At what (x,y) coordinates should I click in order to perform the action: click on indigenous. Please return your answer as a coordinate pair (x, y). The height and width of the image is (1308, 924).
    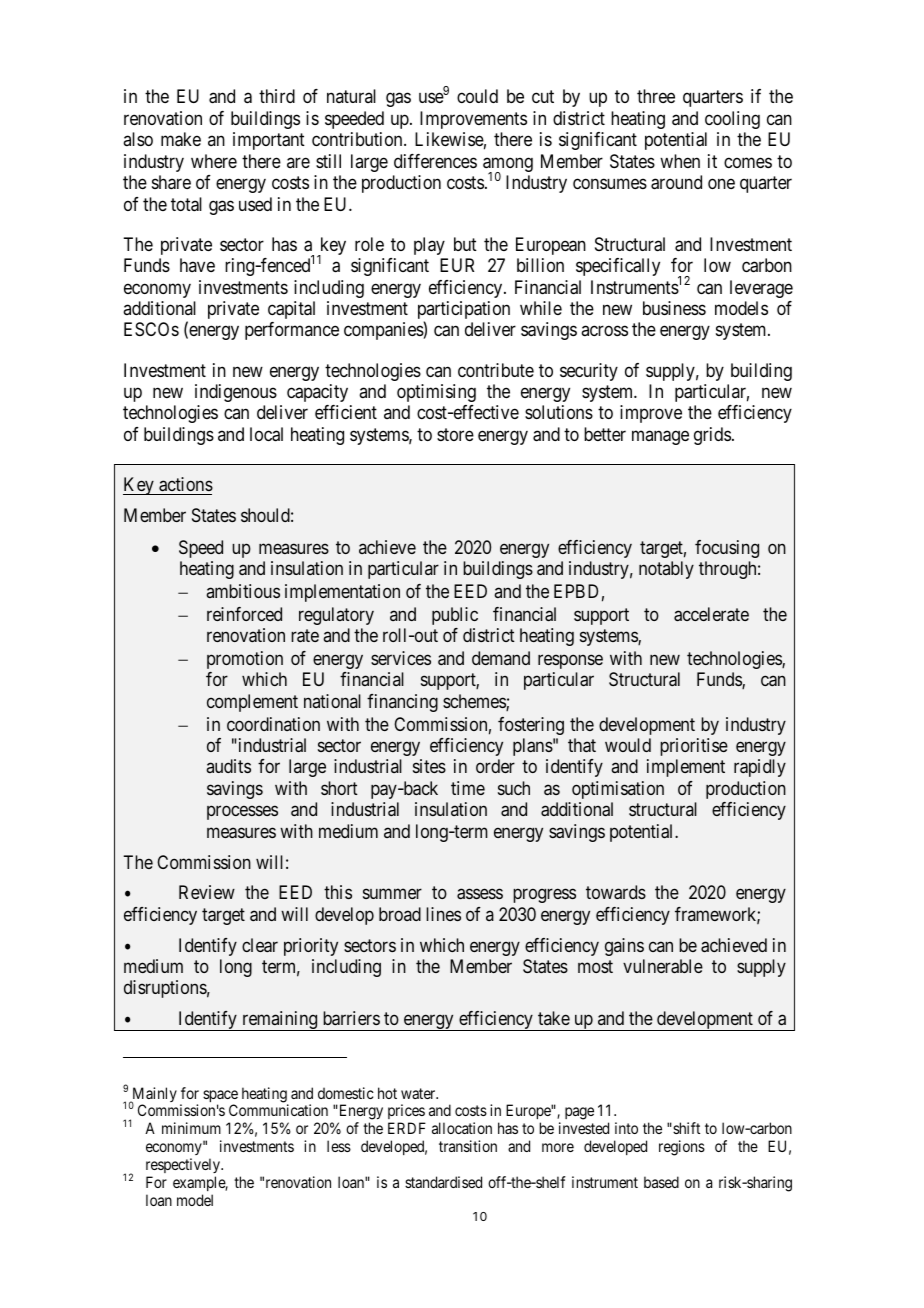
    Looking at the image, I should click on (236, 393).
